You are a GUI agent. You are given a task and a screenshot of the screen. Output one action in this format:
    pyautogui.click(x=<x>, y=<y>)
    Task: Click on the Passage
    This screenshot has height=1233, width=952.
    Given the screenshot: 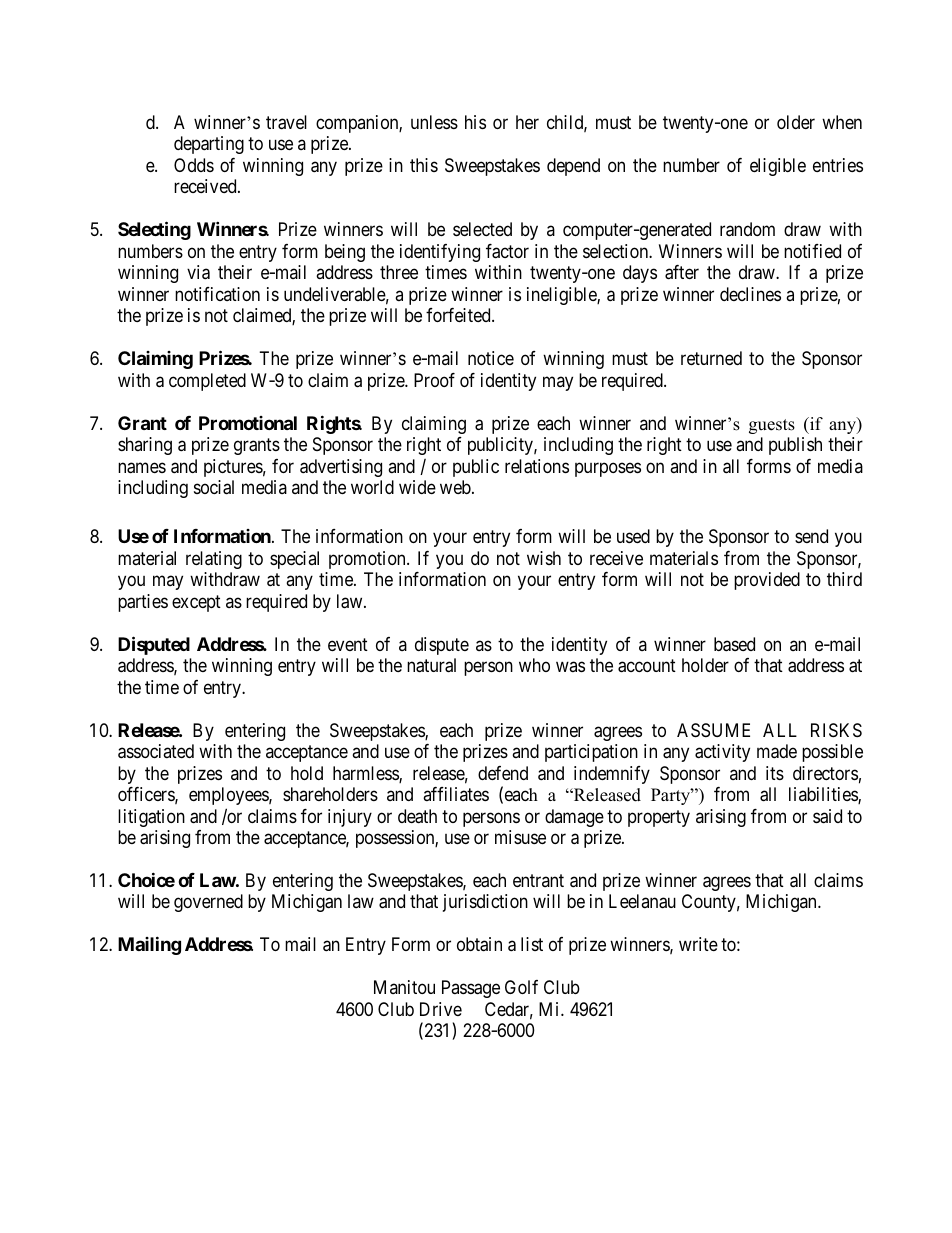 What is the action you would take?
    pyautogui.click(x=471, y=989)
